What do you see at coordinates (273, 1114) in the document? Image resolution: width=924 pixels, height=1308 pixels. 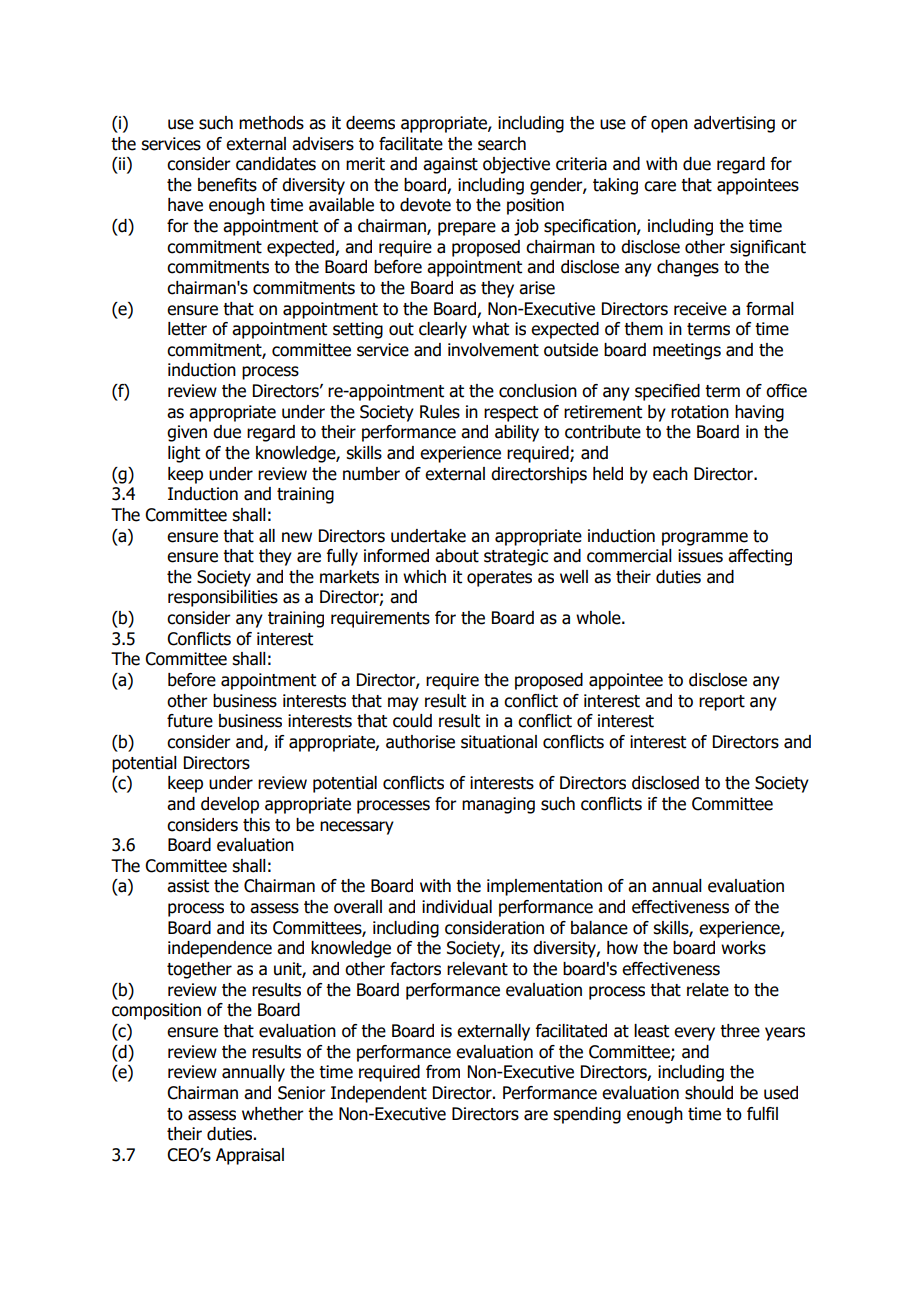 I see `whether` at bounding box center [273, 1114].
